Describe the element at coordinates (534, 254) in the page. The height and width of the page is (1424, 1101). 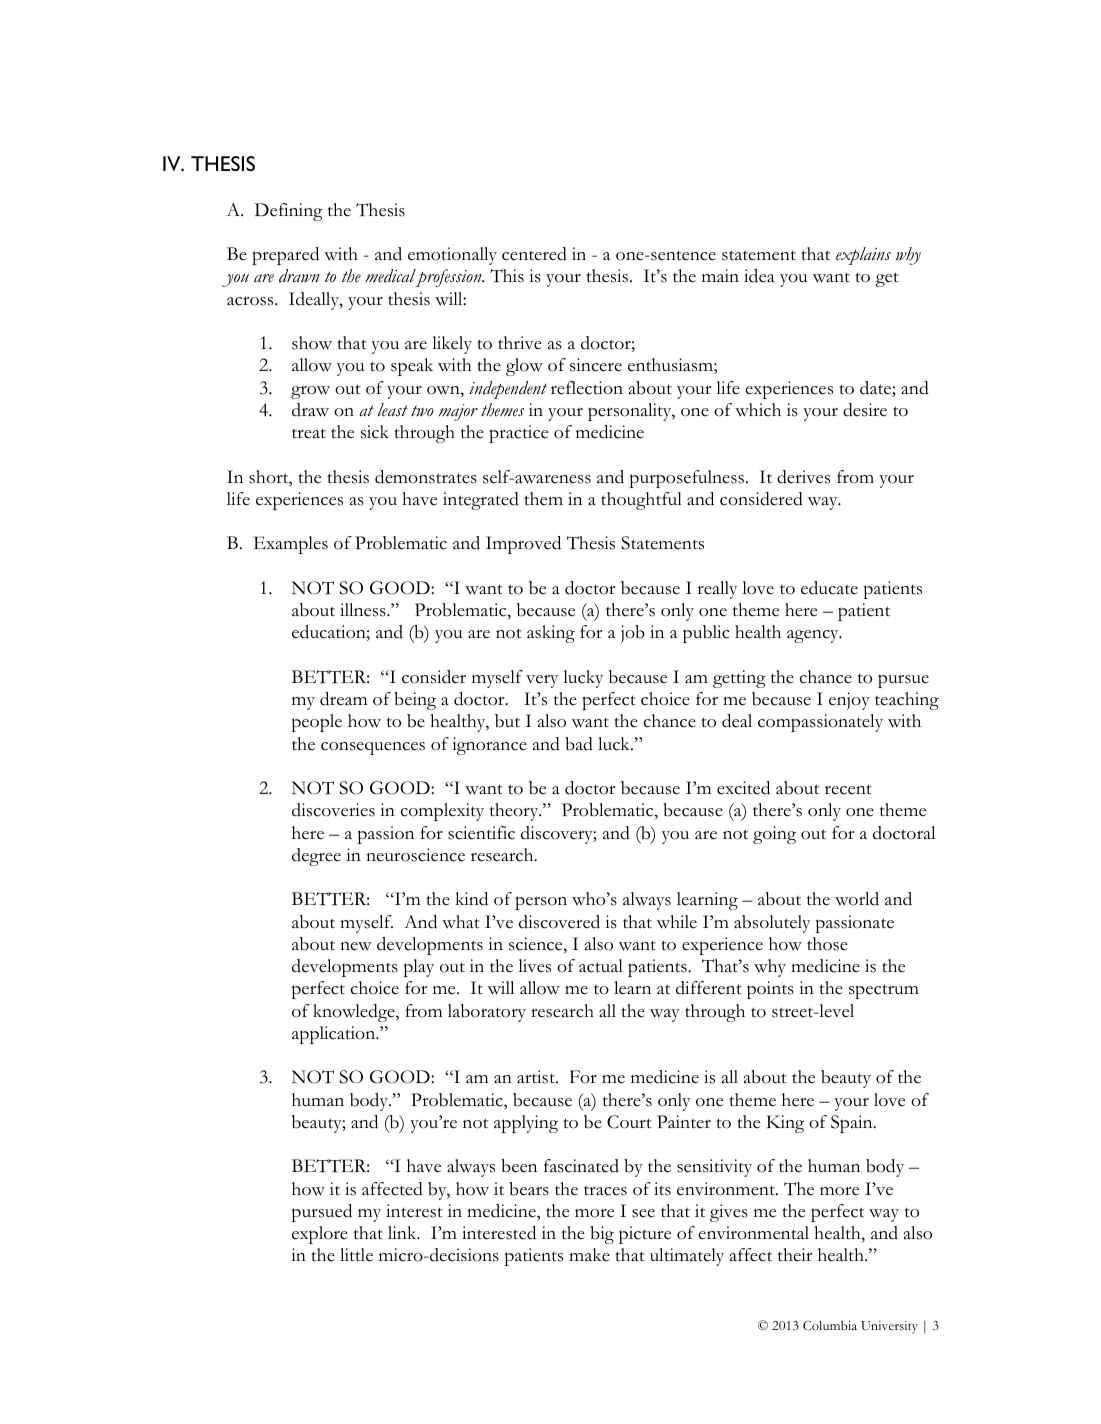
I see `centered` at that location.
